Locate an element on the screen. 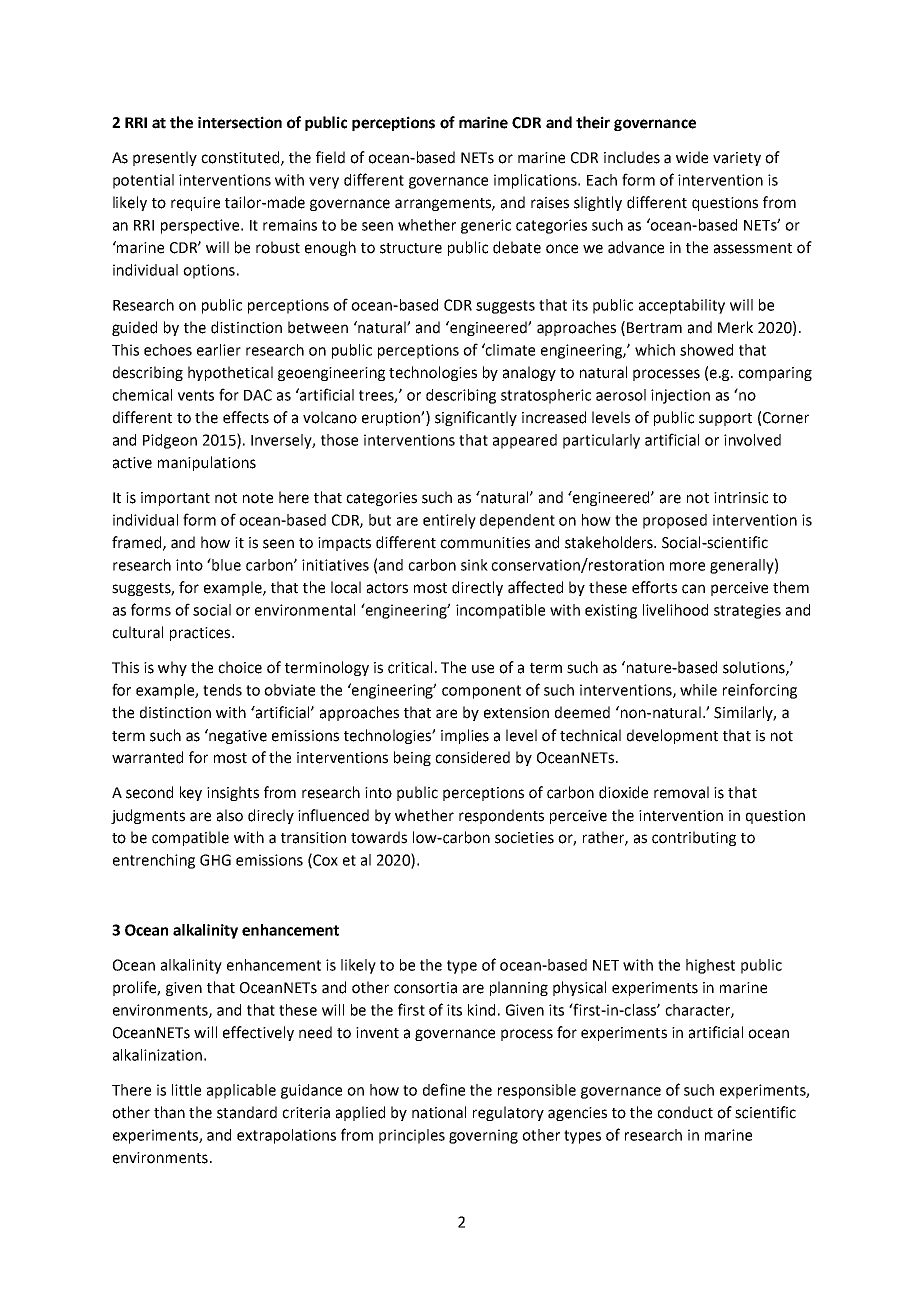 The width and height of the screenshot is (924, 1308). national is located at coordinates (439, 1112).
